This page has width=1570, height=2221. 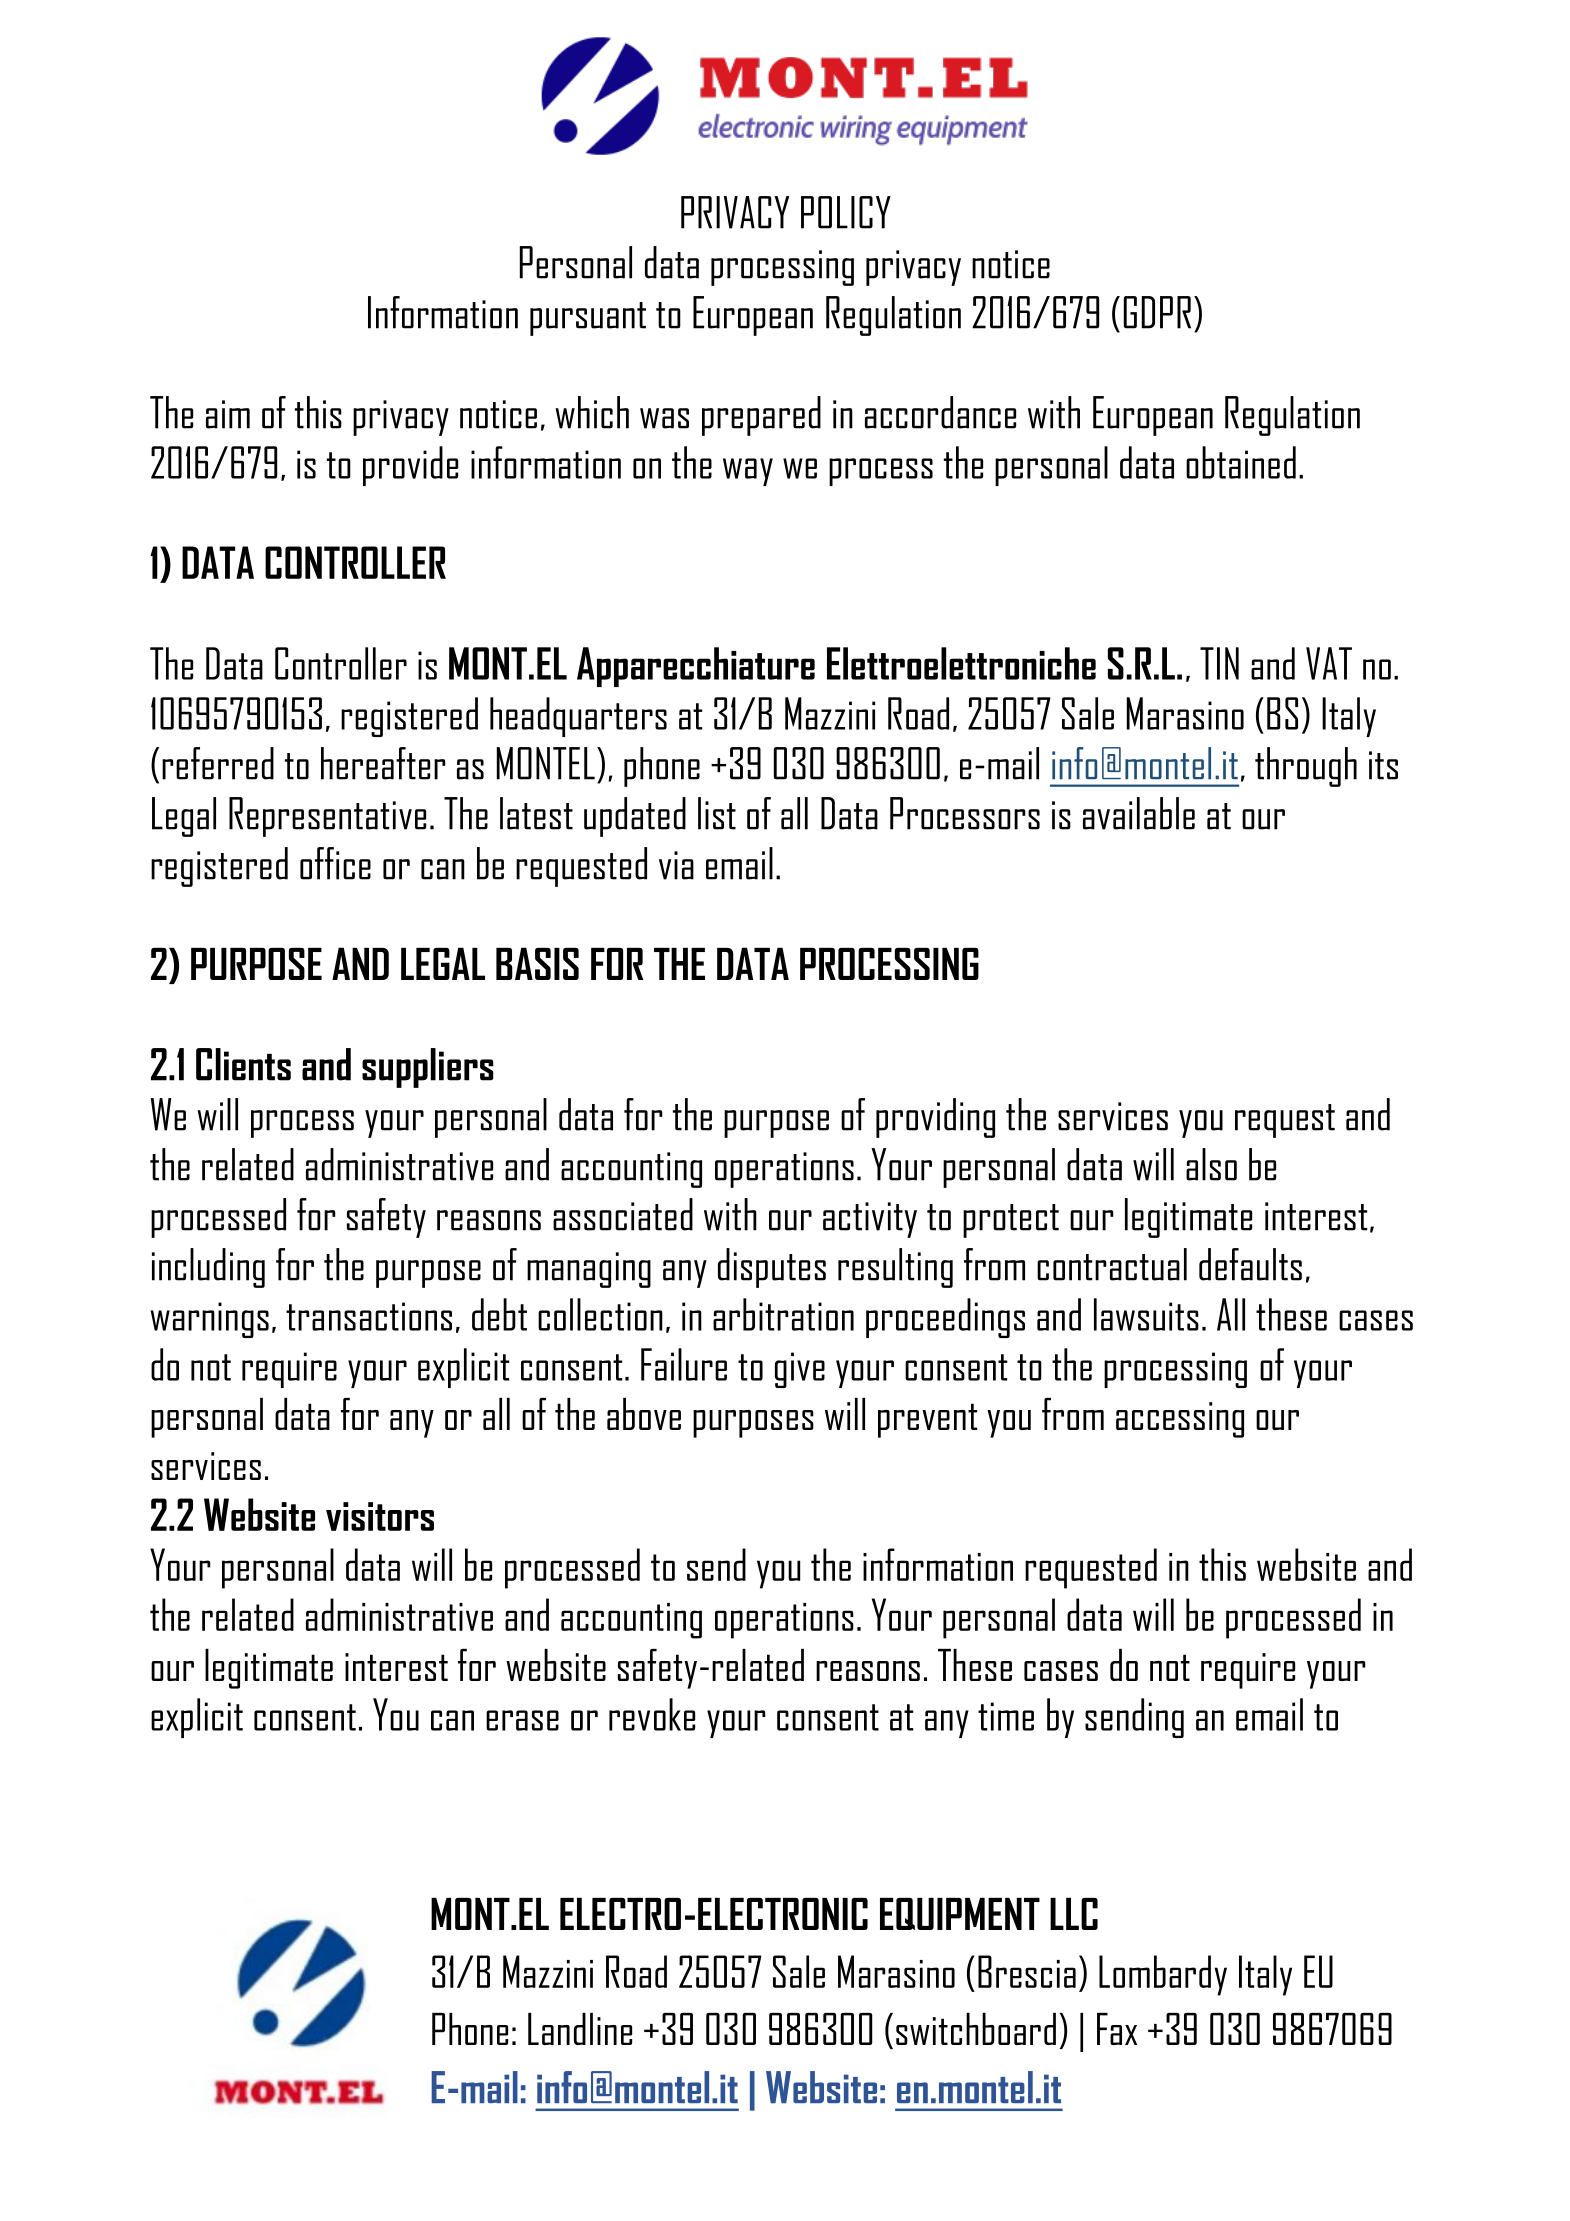 I want to click on list, so click(x=717, y=813).
